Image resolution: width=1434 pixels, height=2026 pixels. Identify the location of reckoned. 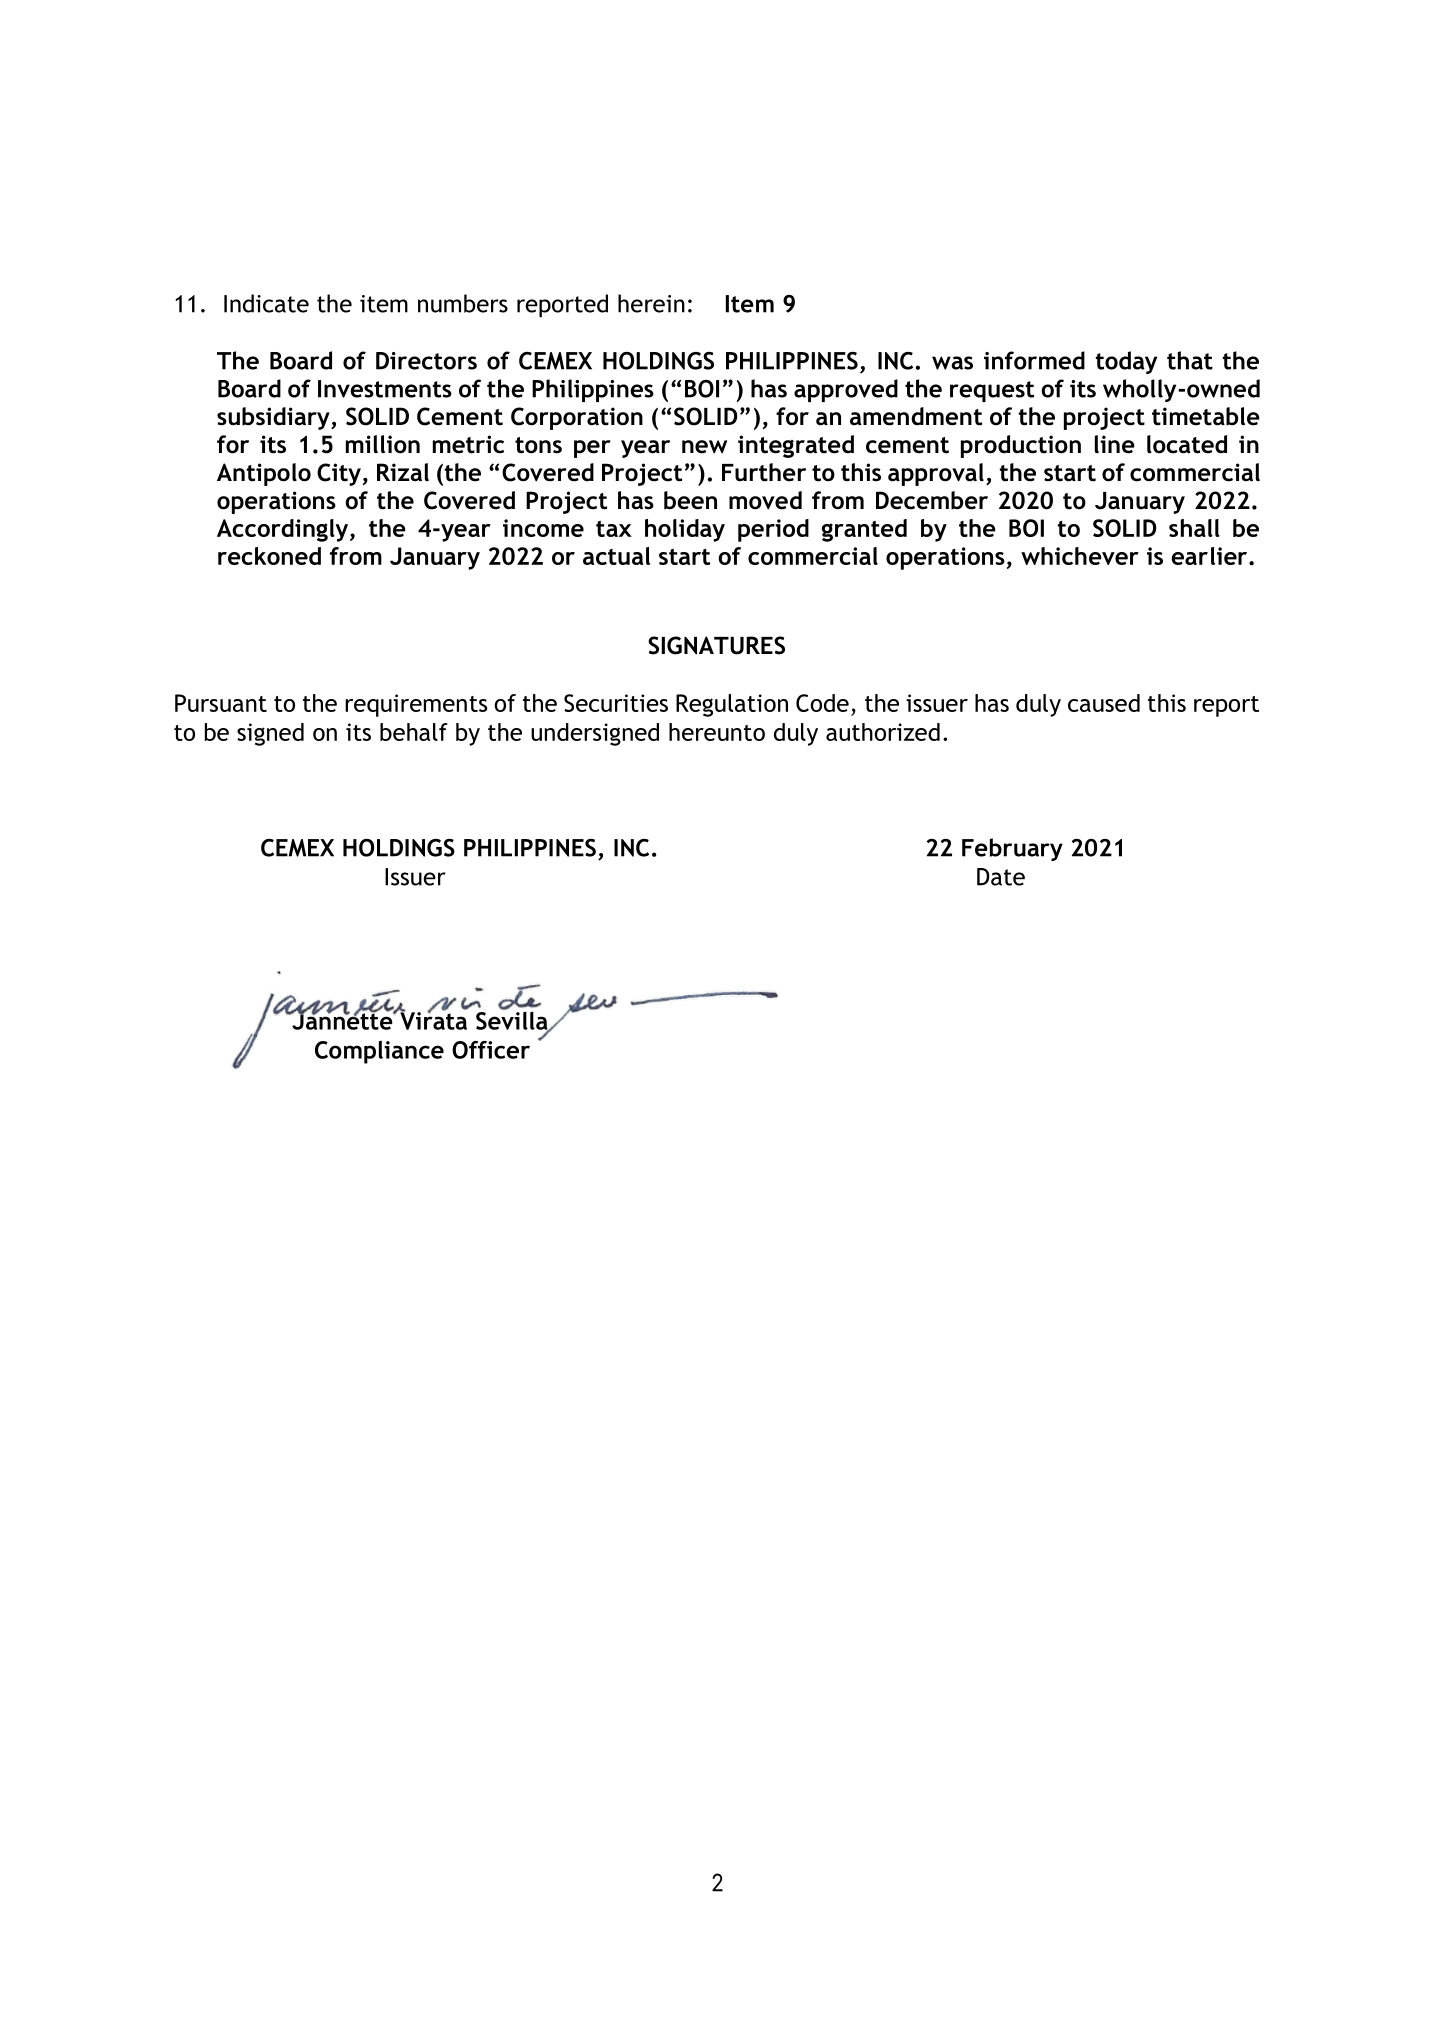
(269, 556).
